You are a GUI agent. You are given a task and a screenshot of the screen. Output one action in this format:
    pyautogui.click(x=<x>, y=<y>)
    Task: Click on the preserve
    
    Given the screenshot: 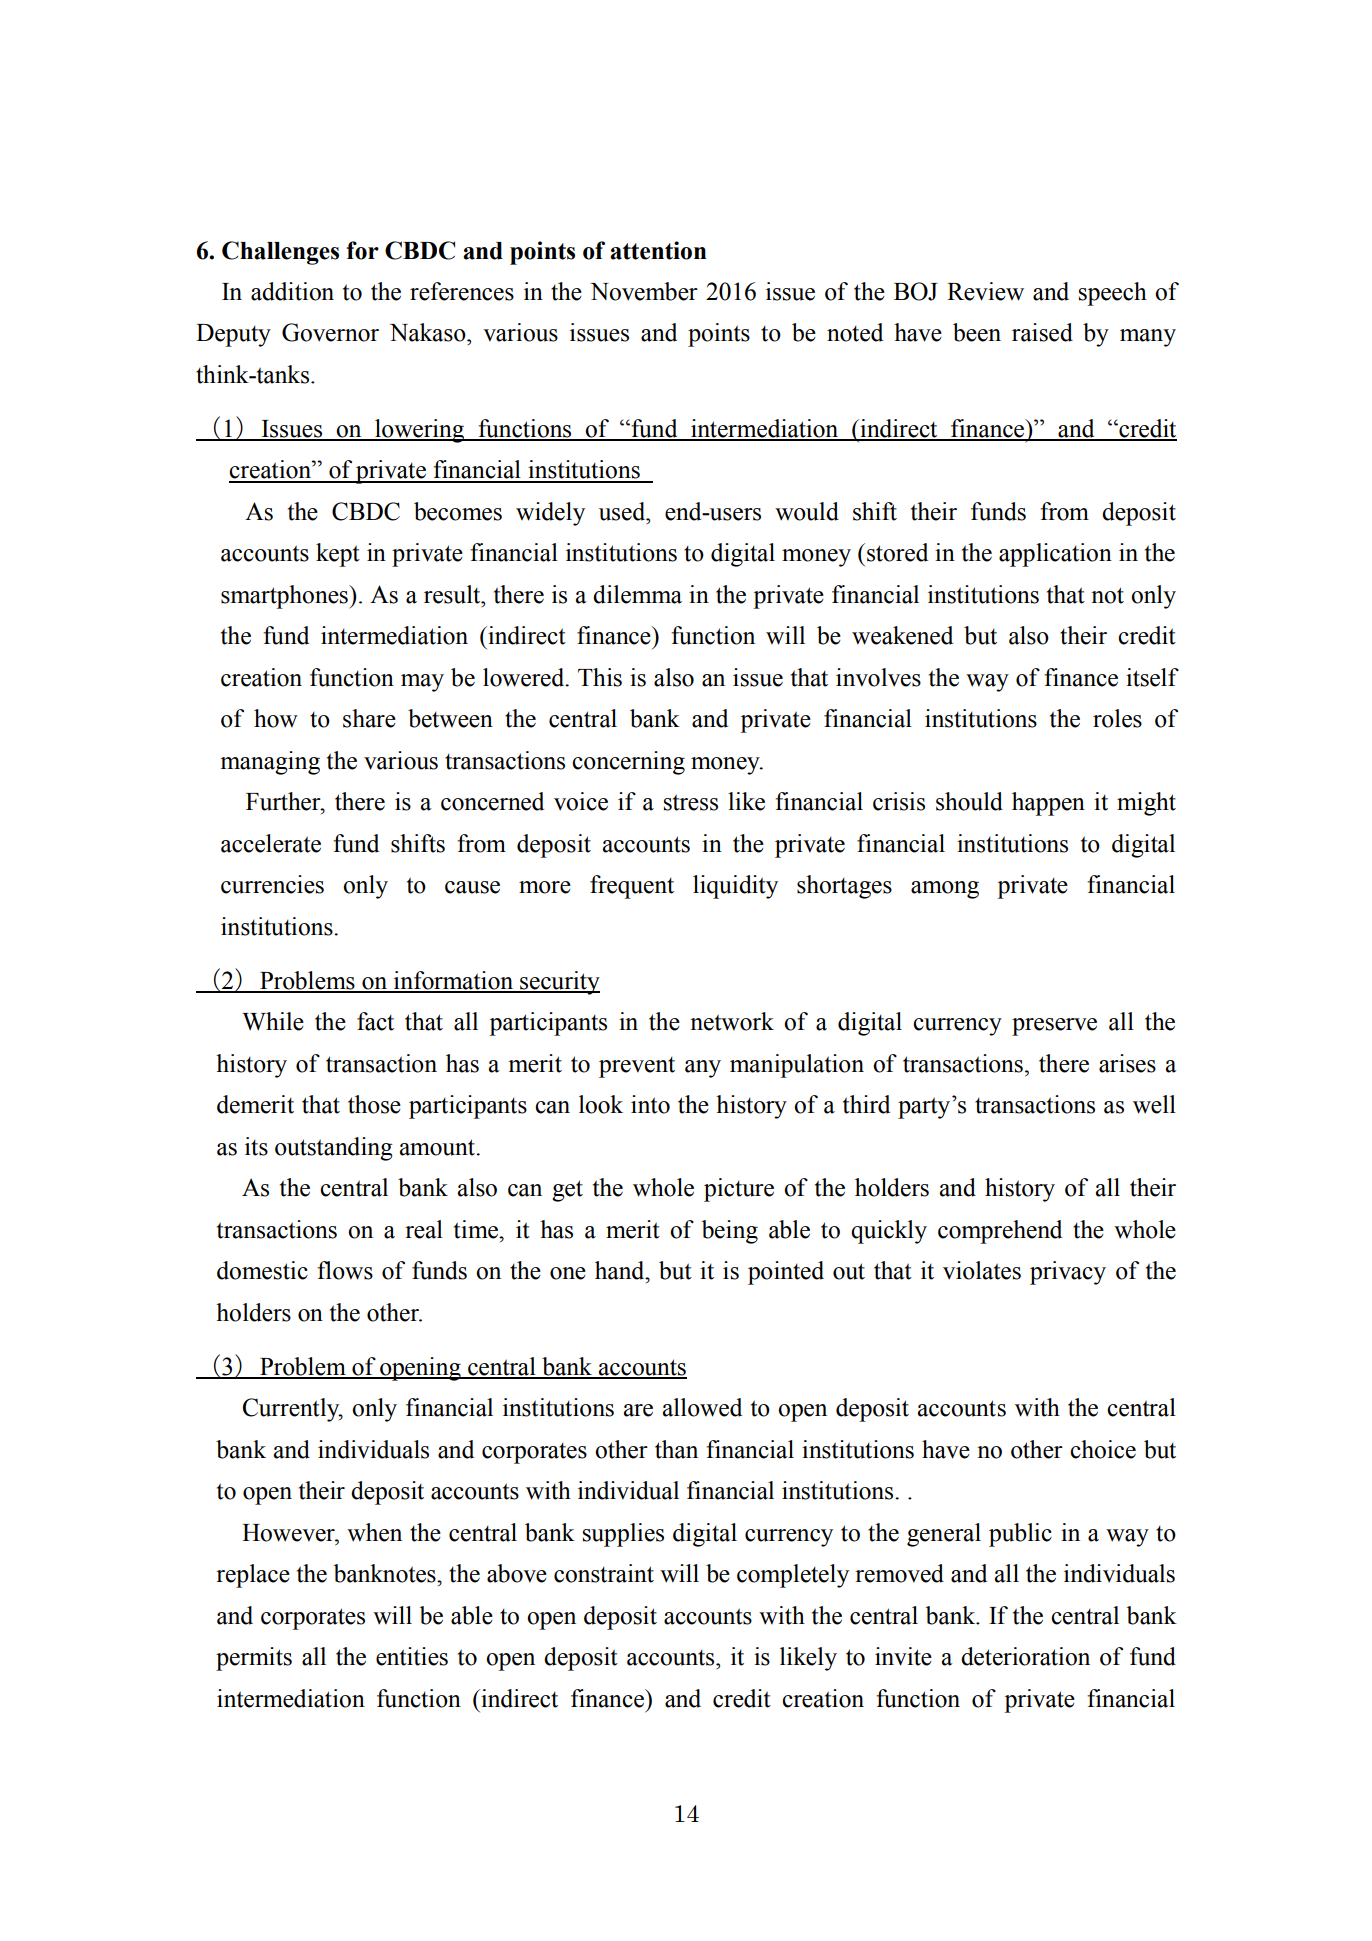 What is the action you would take?
    pyautogui.click(x=1054, y=1027)
